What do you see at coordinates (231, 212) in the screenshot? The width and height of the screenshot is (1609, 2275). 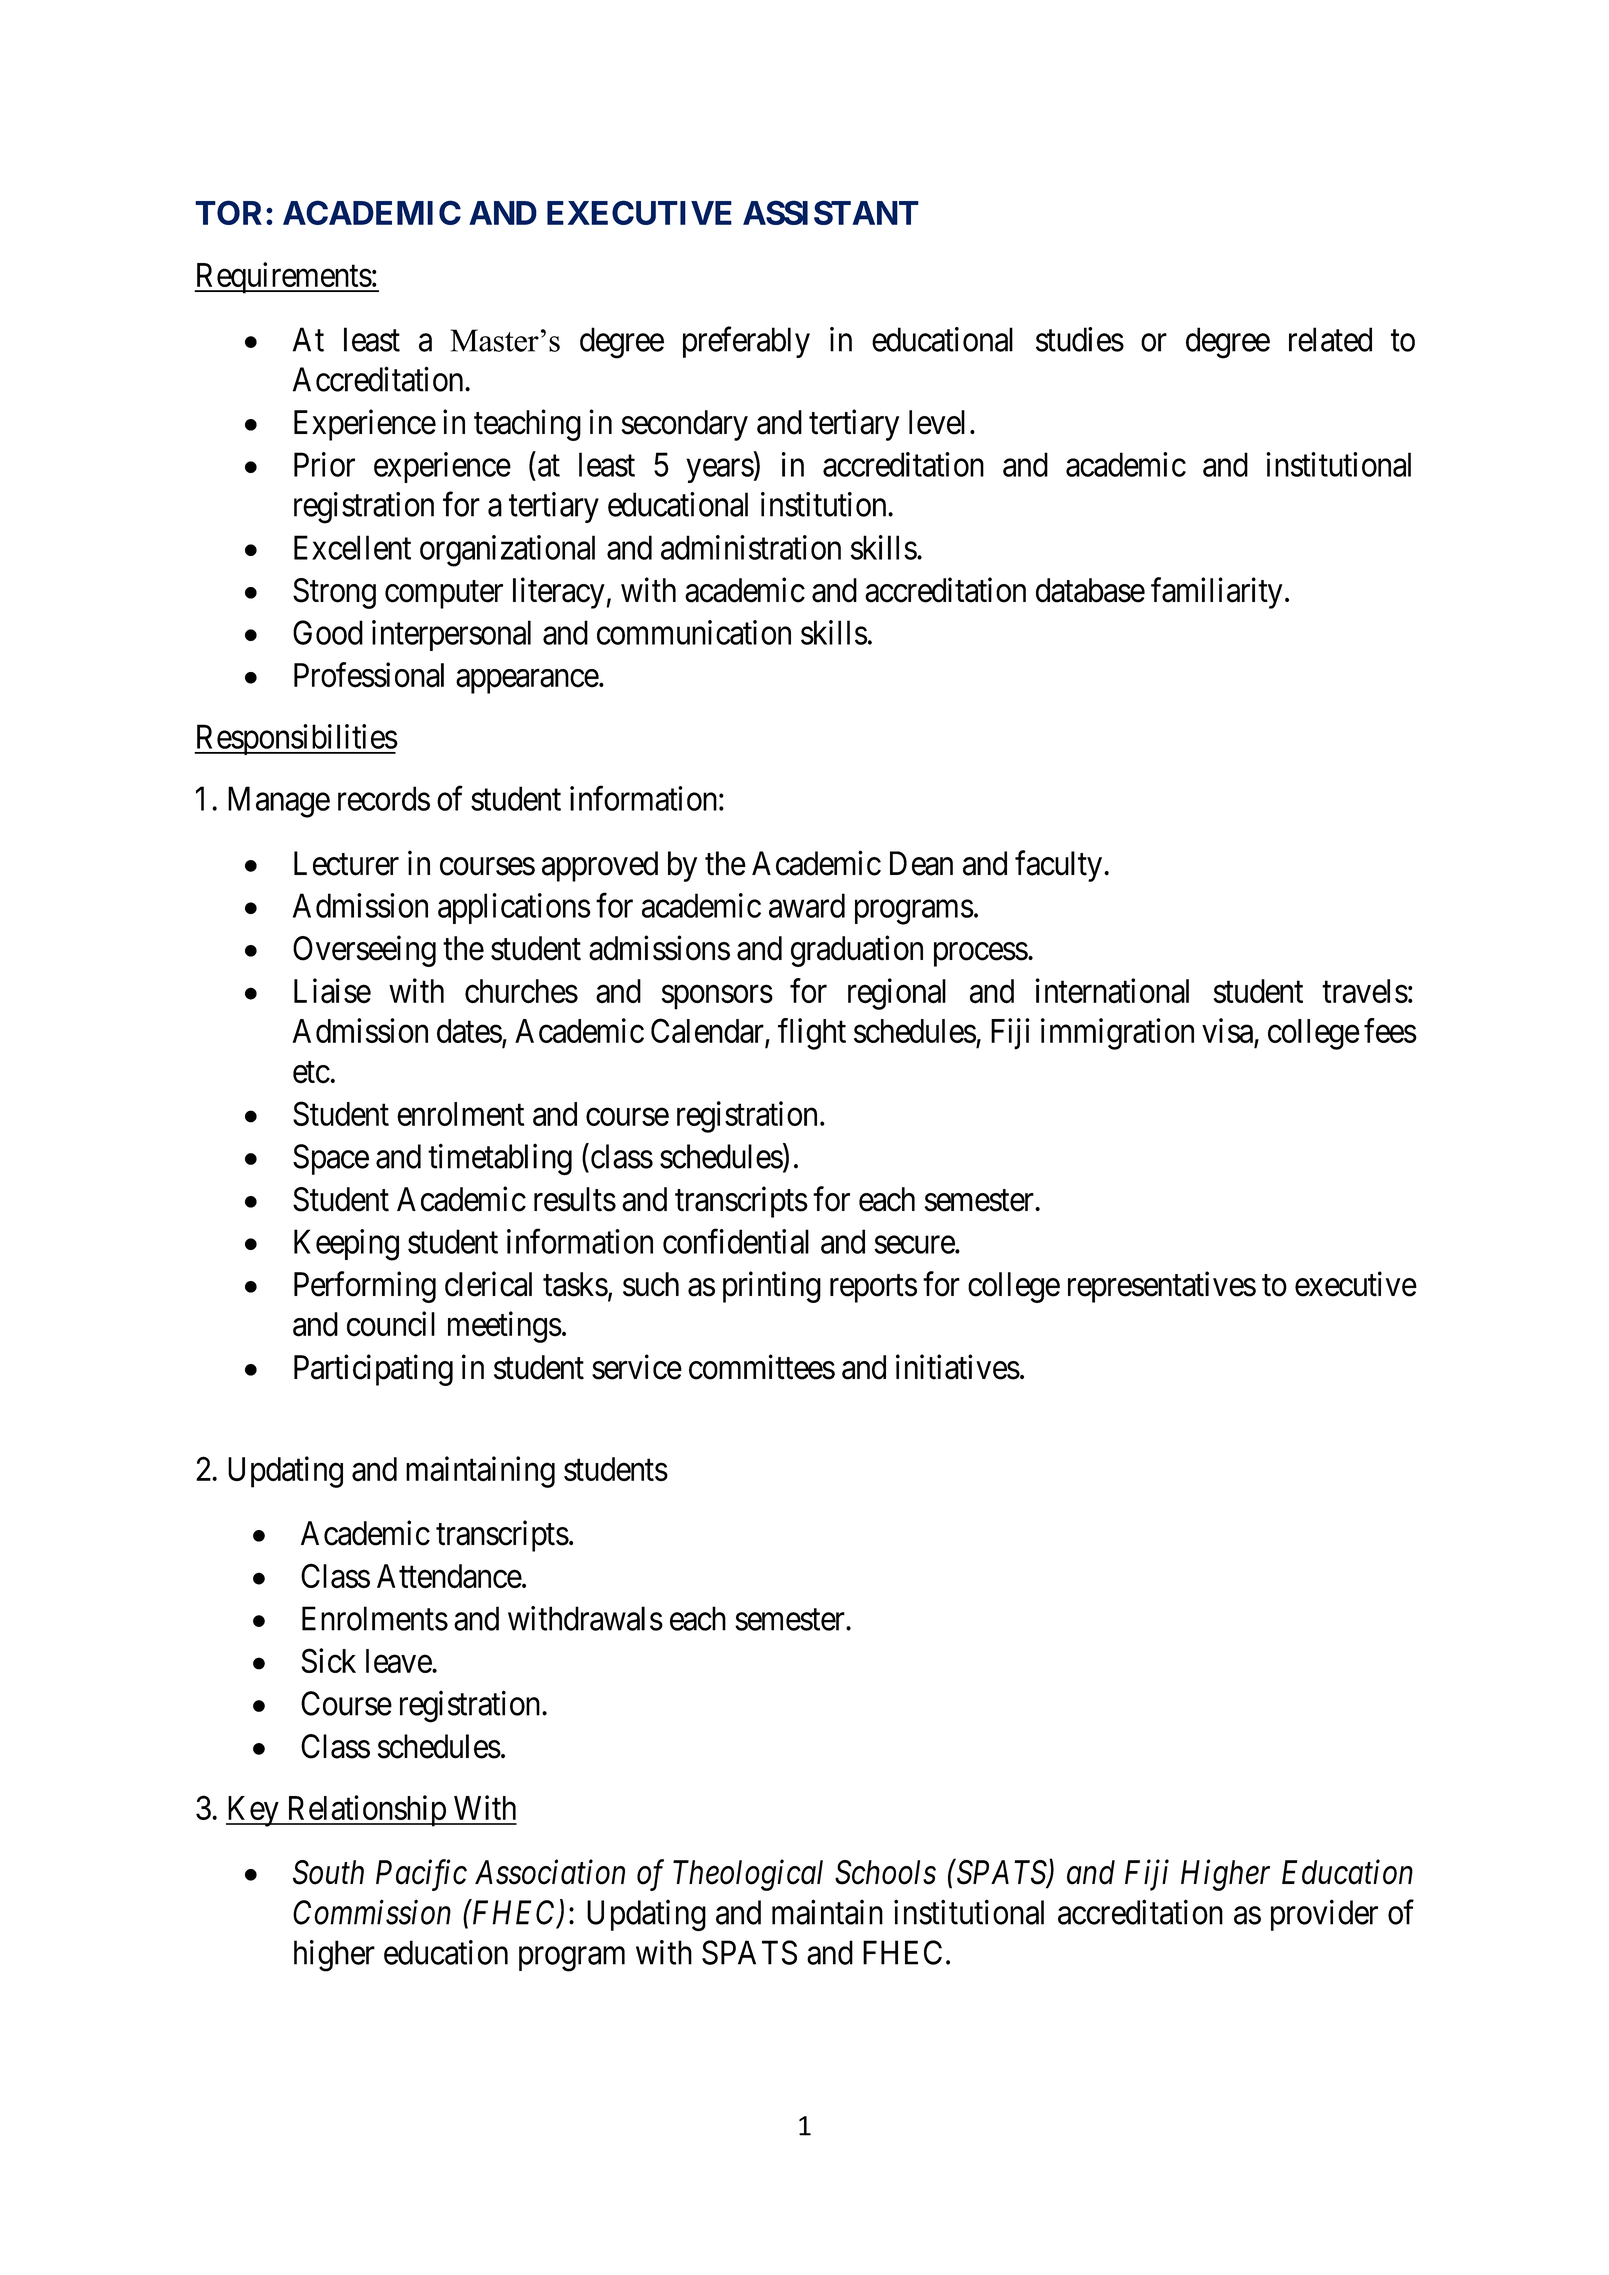 I see `TOR` at bounding box center [231, 212].
